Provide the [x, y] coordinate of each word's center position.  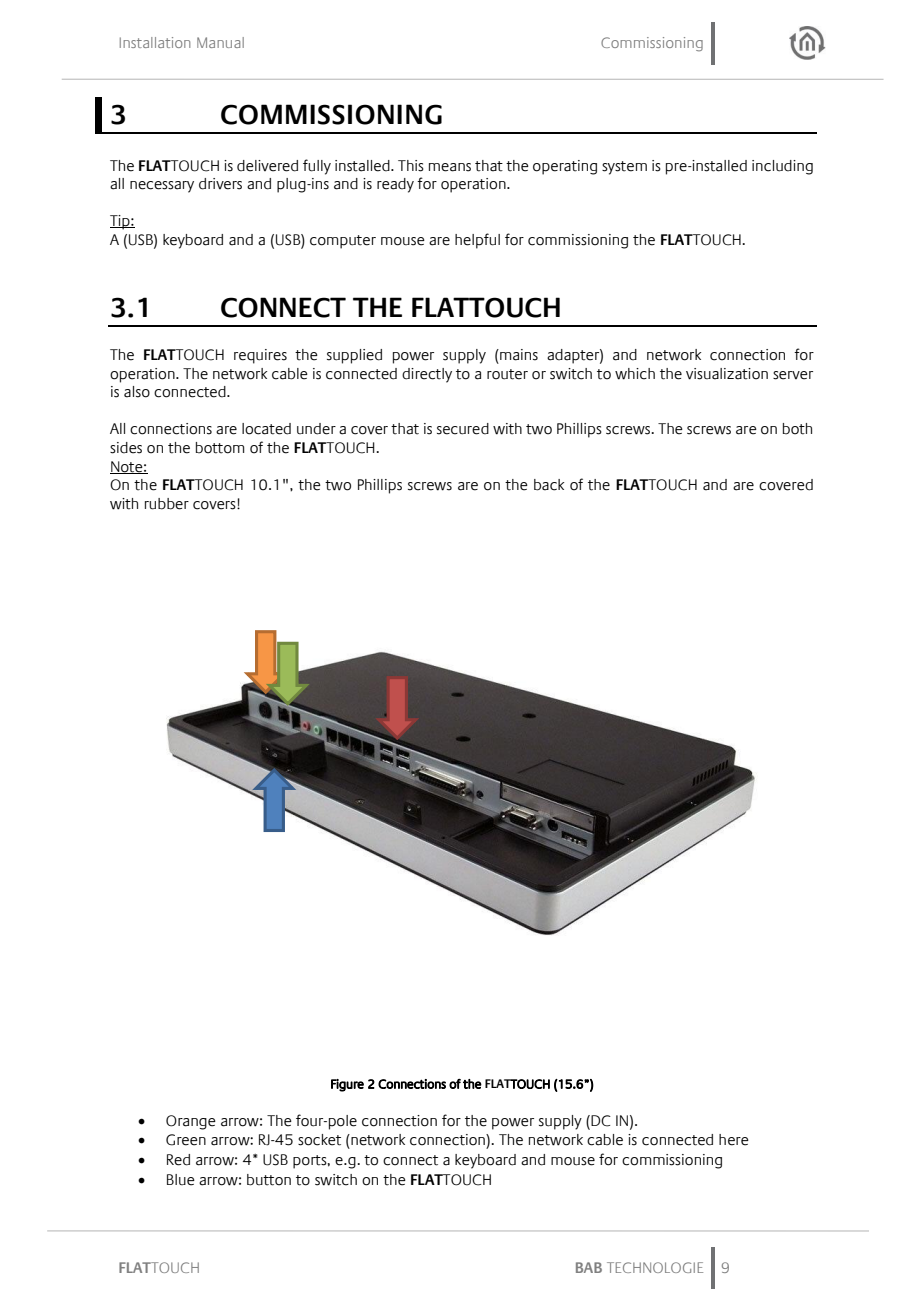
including [782, 167]
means [450, 167]
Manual [220, 42]
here [734, 1140]
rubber [167, 504]
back [549, 485]
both [797, 429]
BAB [589, 1267]
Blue [181, 1180]
